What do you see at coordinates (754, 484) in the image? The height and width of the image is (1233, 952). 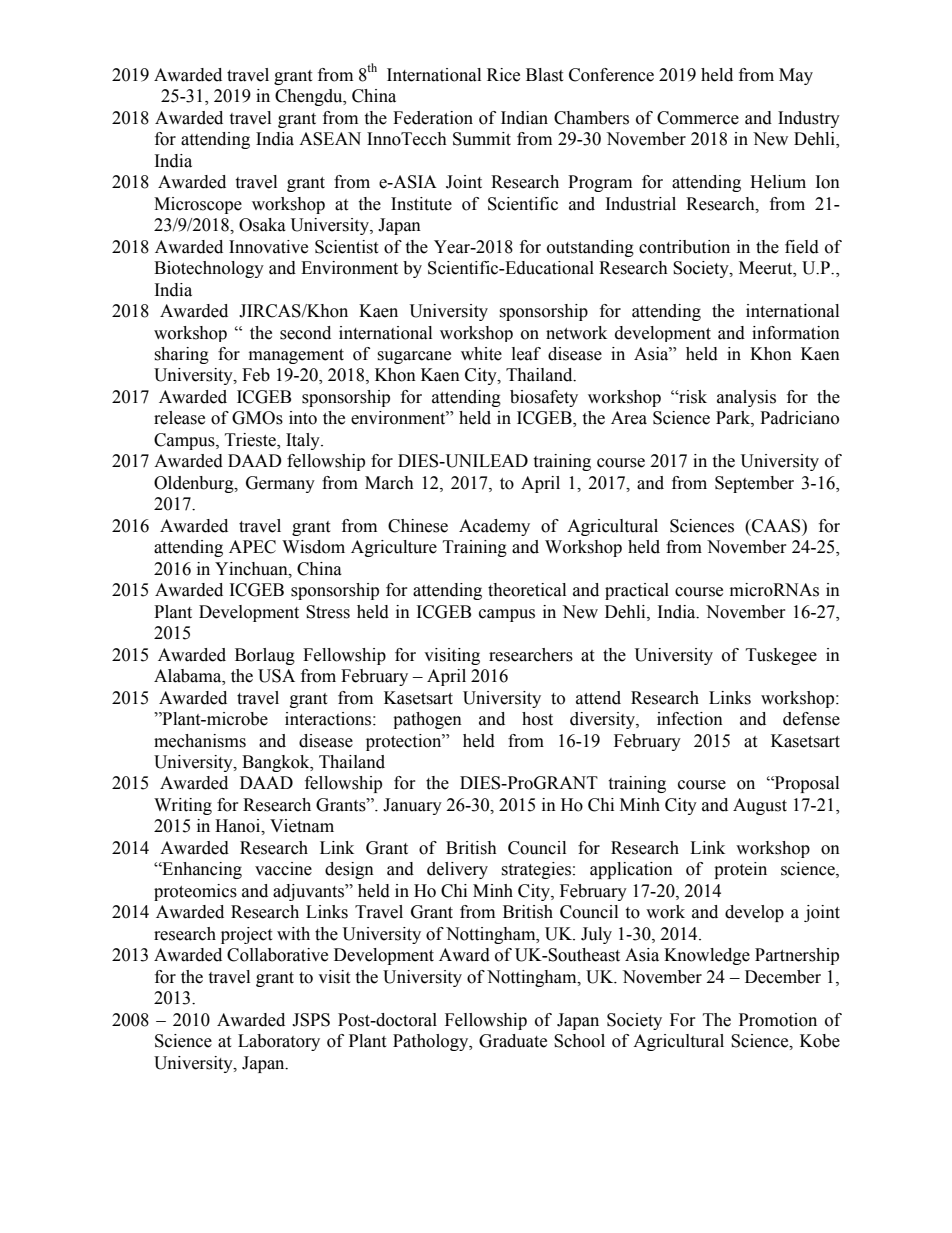 I see `September` at bounding box center [754, 484].
